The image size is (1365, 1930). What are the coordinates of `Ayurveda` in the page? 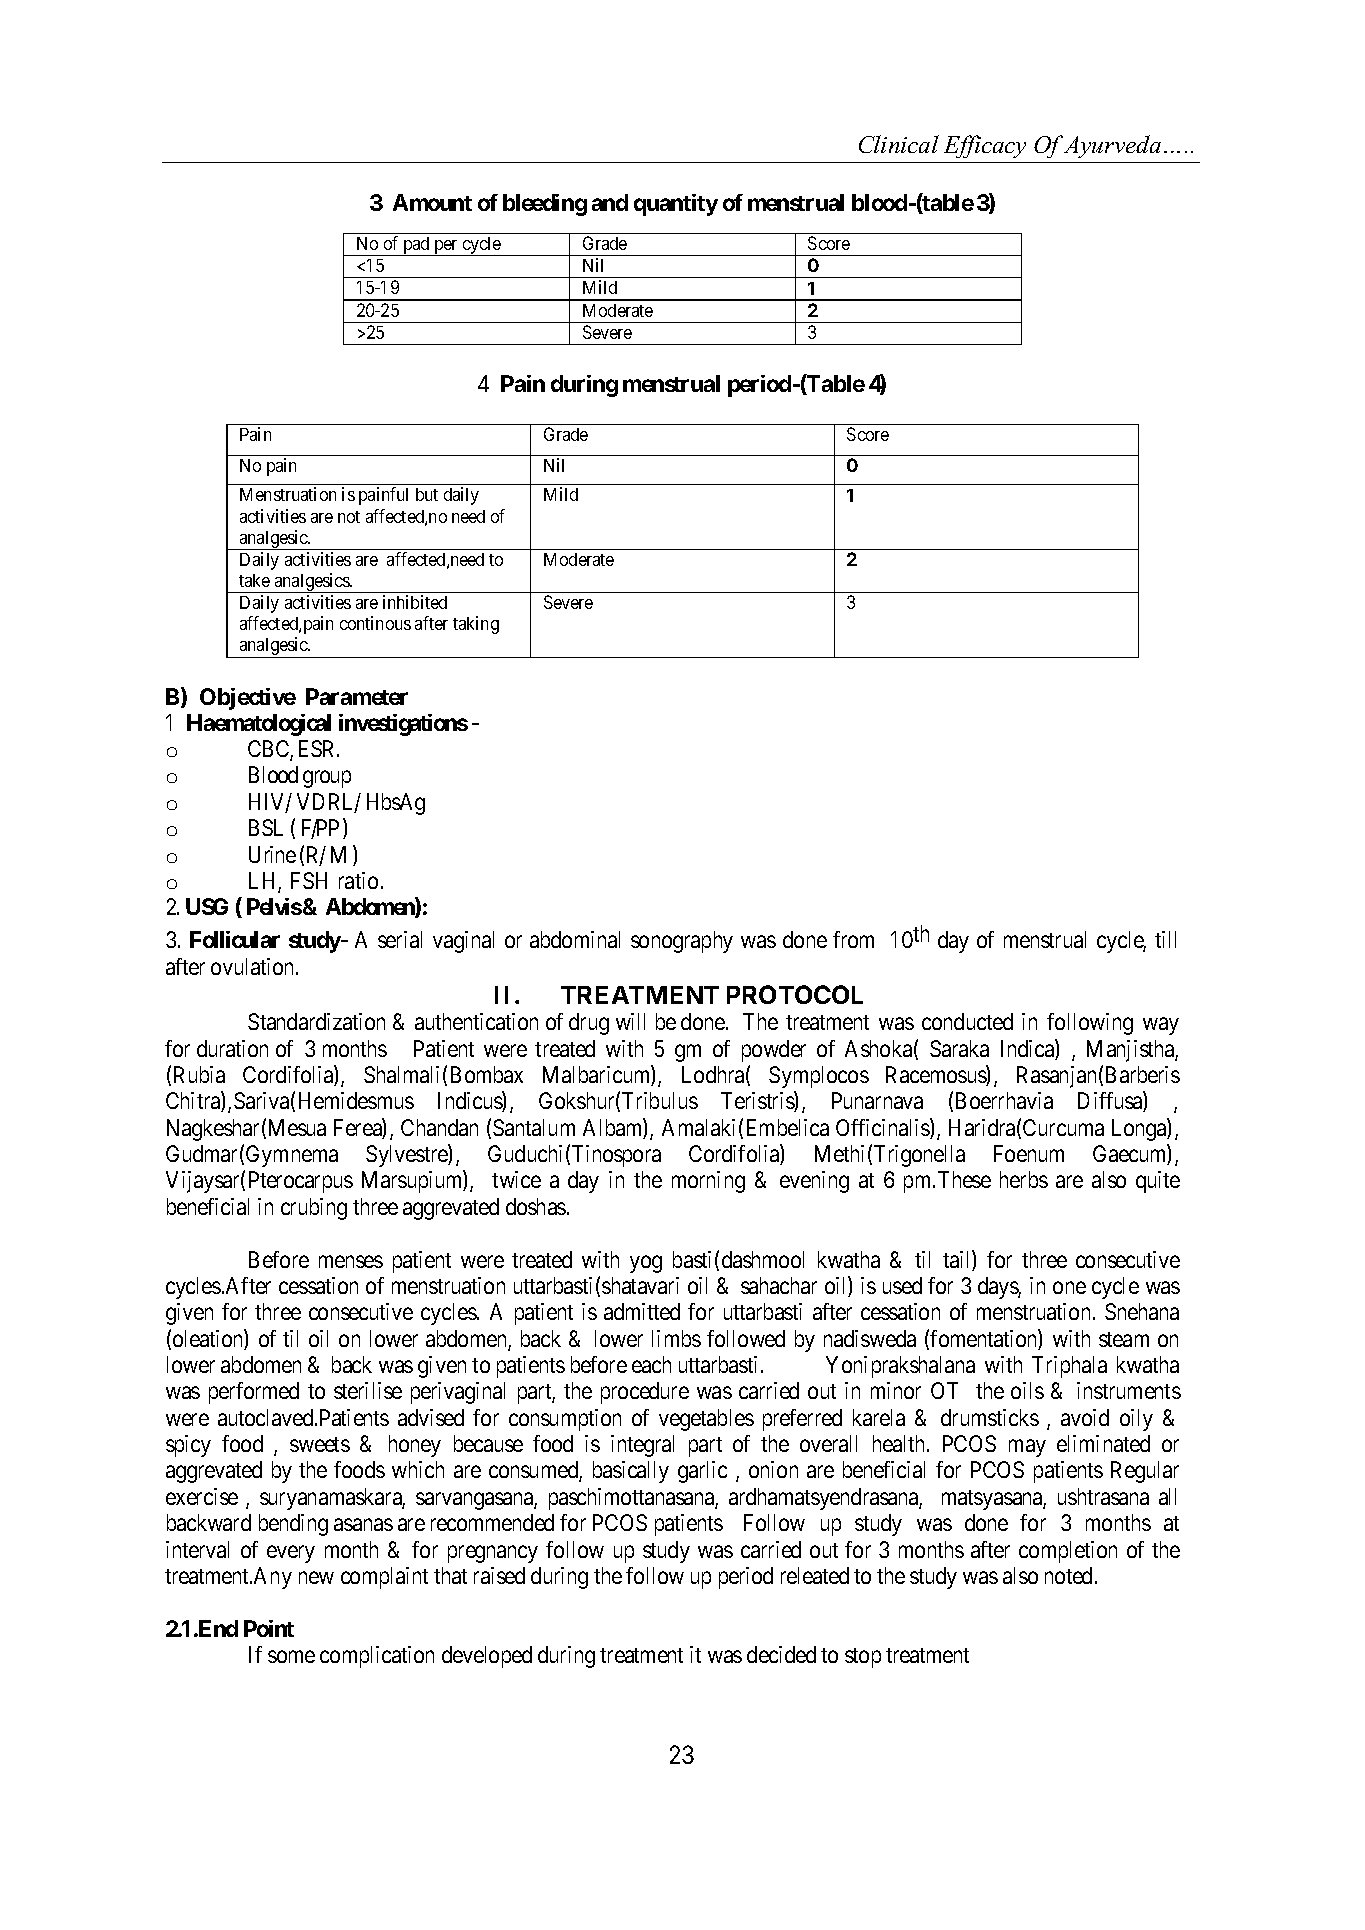 It's located at (1111, 146).
